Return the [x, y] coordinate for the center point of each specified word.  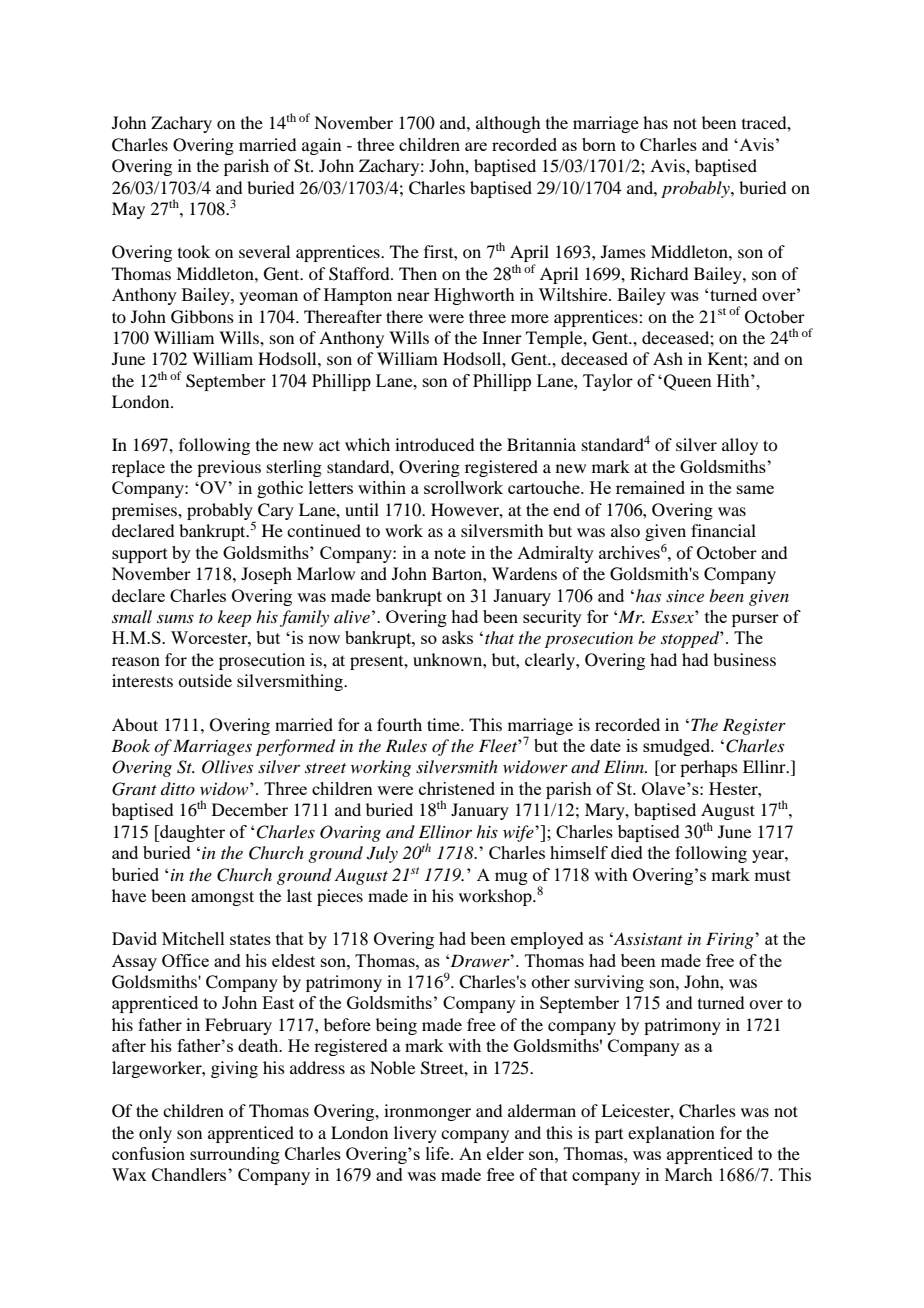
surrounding [235, 1155]
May [128, 210]
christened [457, 788]
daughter [191, 833]
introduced [434, 444]
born [599, 144]
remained [650, 487]
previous [229, 468]
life [439, 1153]
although [508, 124]
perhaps [709, 768]
